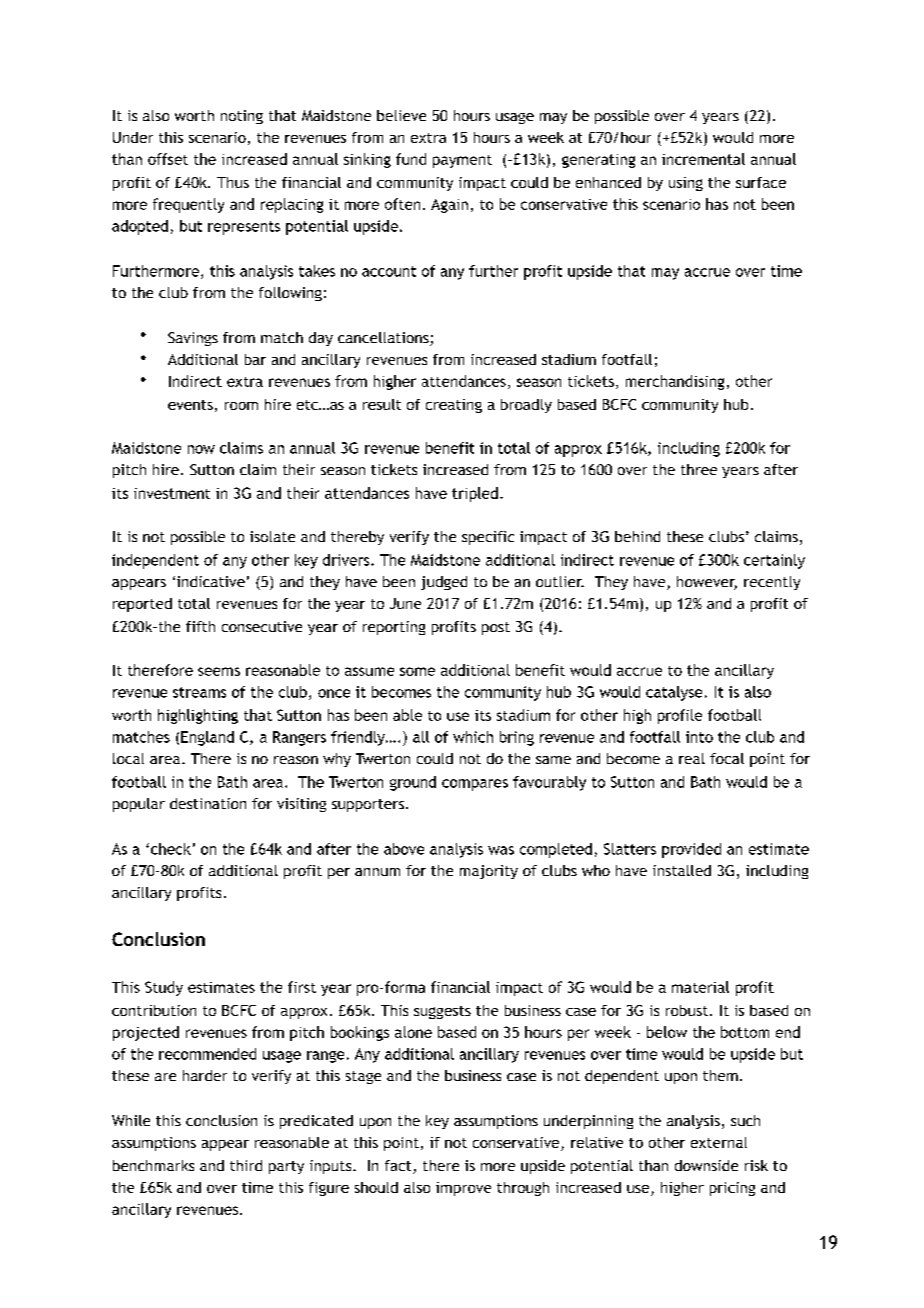  I want to click on judged, so click(444, 583).
